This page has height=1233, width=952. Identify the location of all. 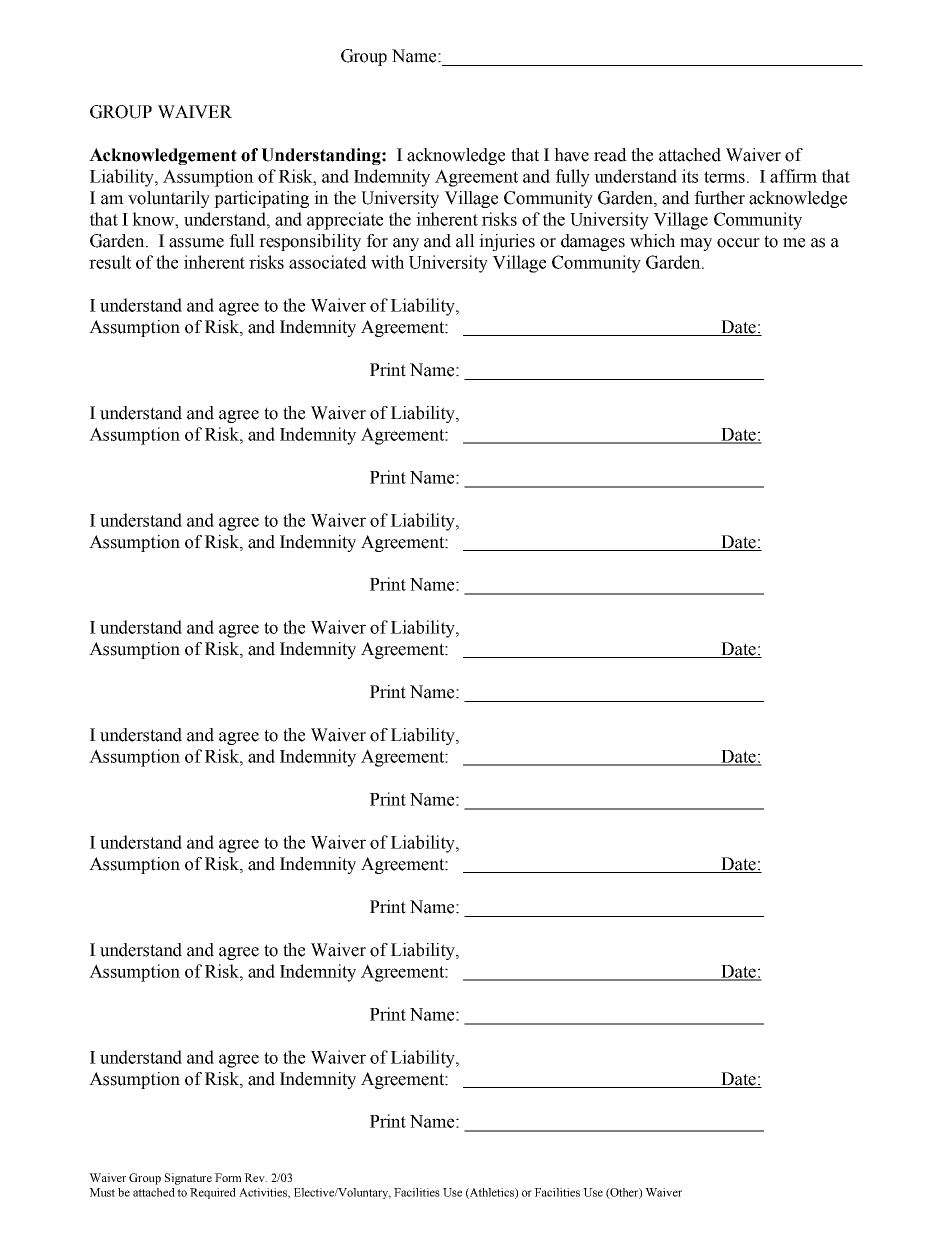
(465, 241).
